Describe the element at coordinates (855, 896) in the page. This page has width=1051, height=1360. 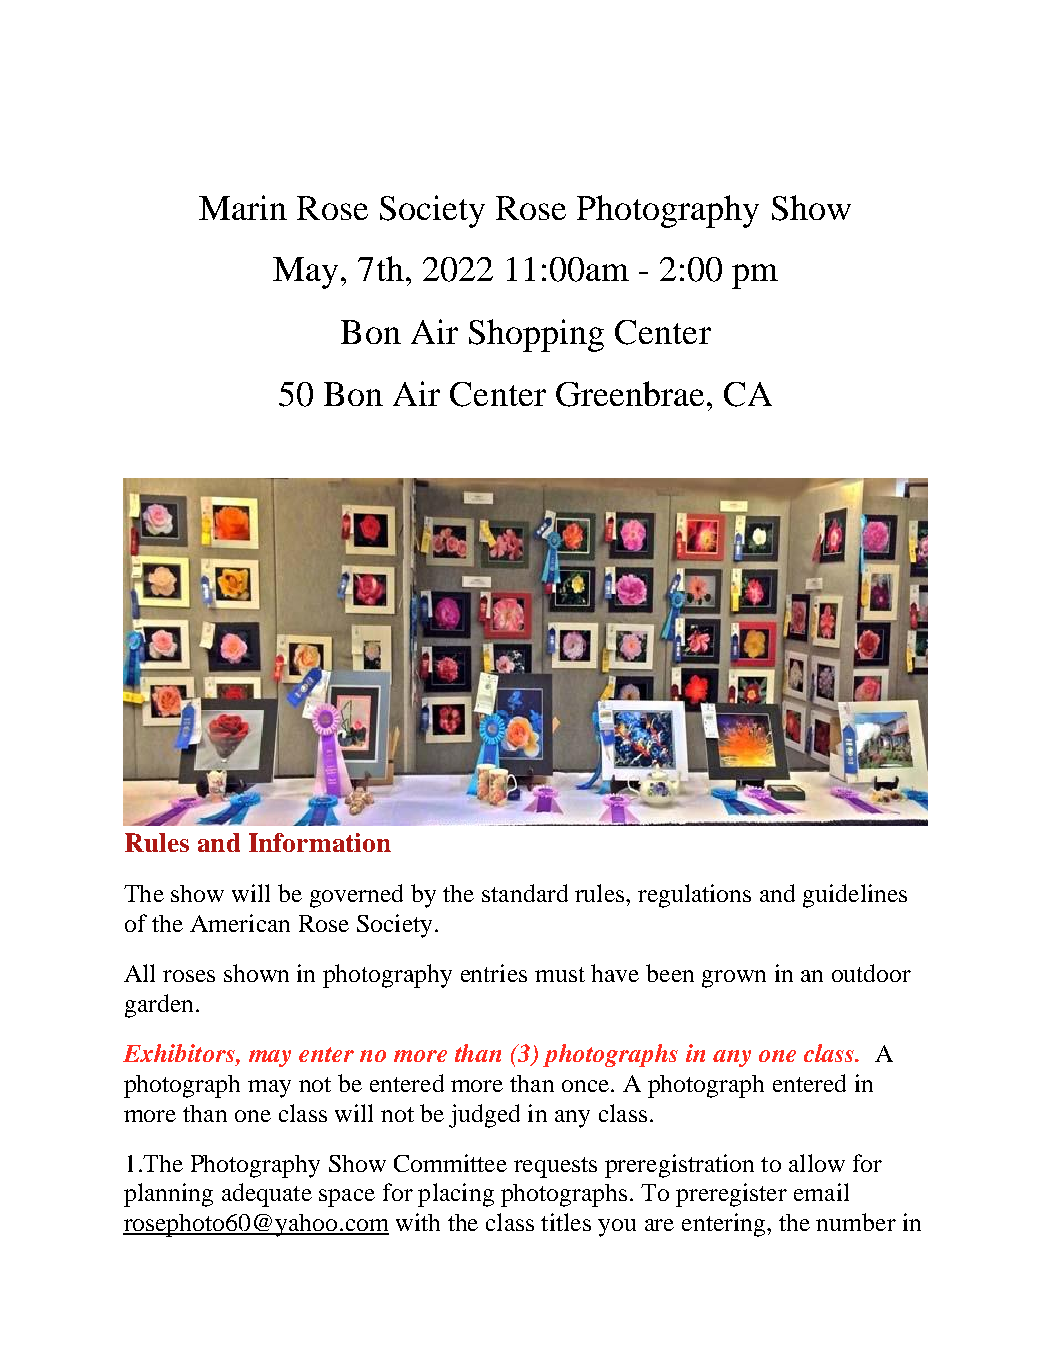
I see `guidelines` at that location.
